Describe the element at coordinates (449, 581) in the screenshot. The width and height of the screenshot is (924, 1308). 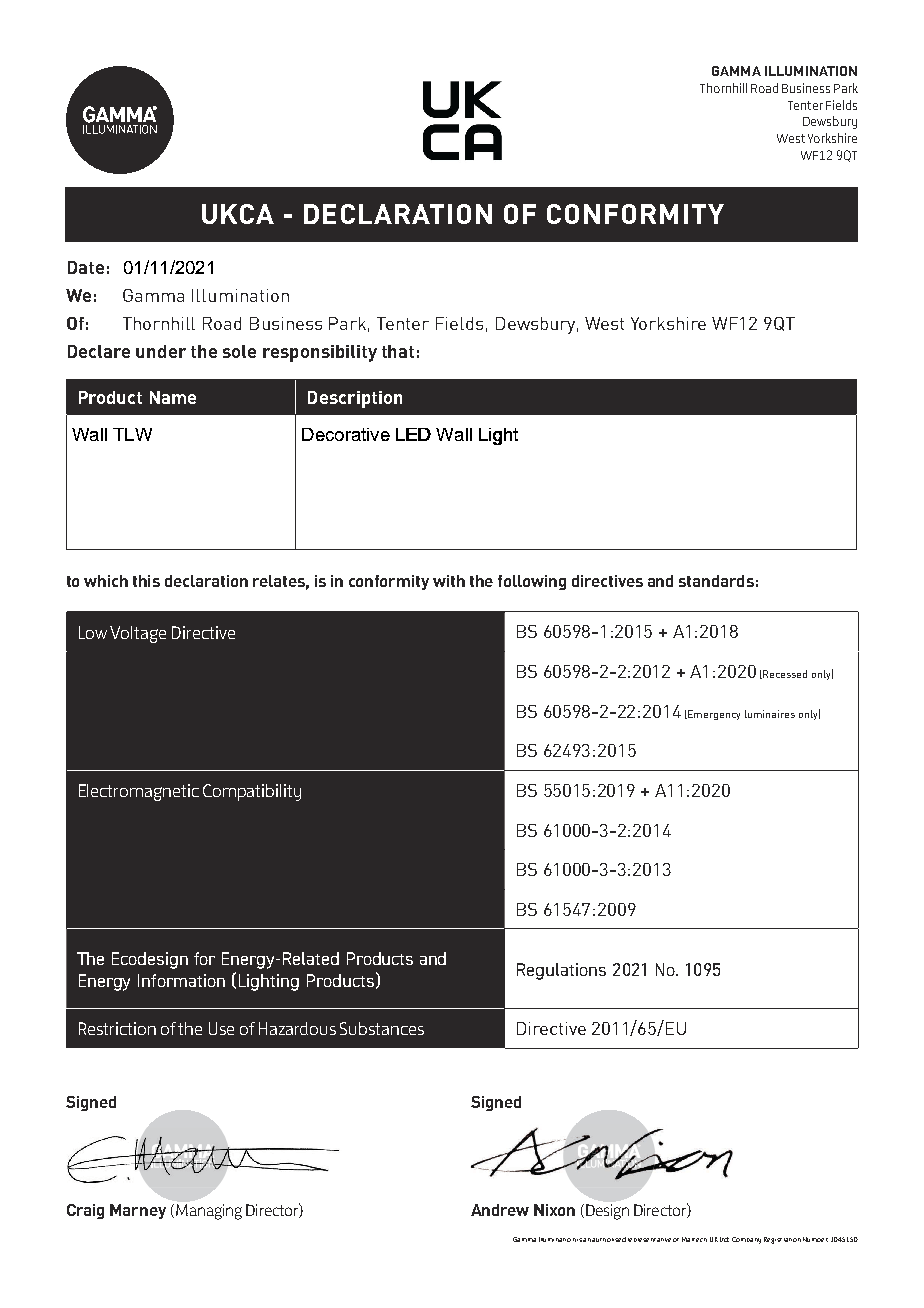
I see `with` at that location.
